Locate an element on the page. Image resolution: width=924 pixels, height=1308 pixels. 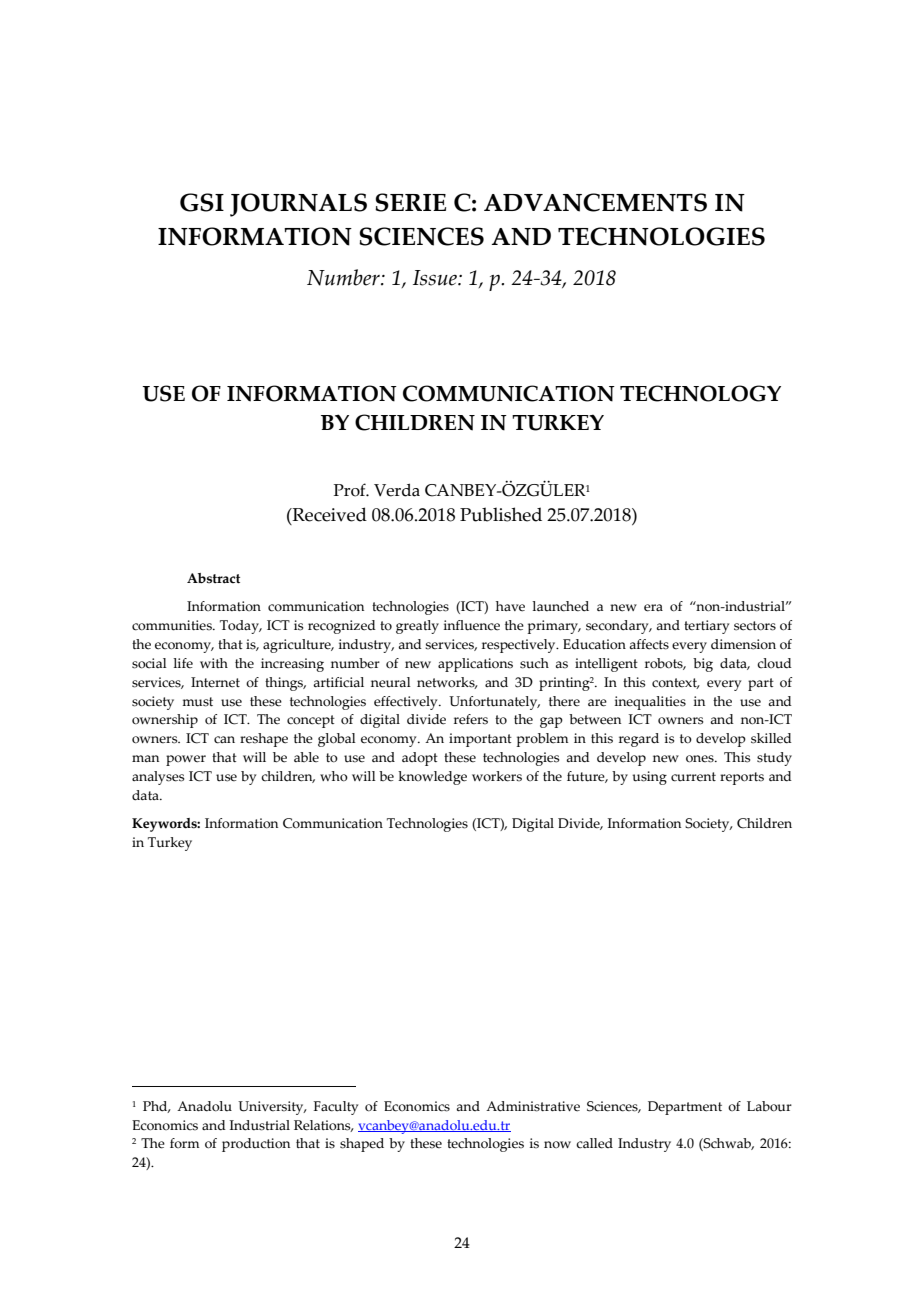
influence is located at coordinates (472, 625).
